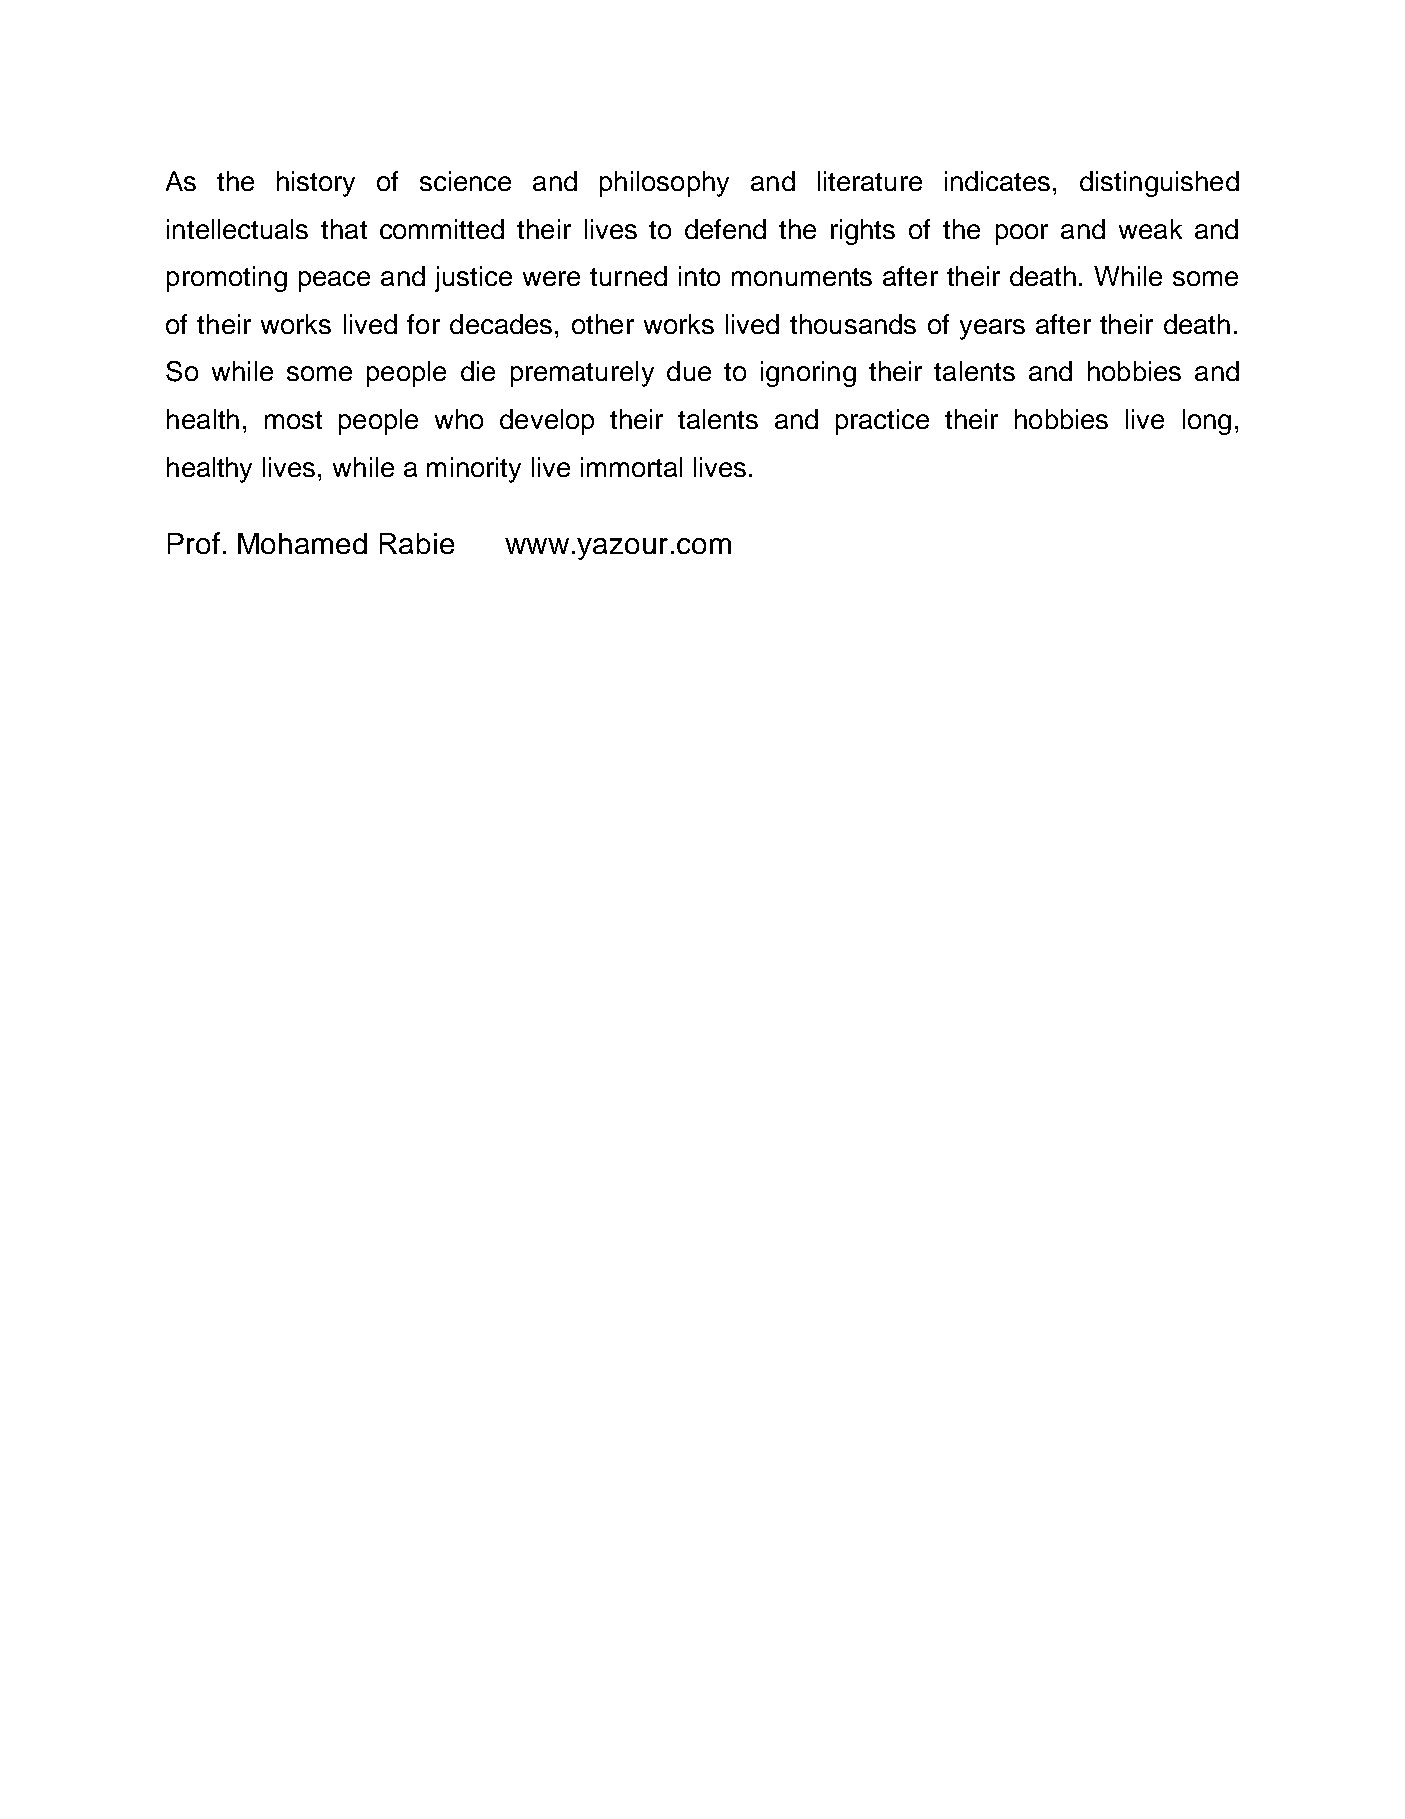 The image size is (1405, 1819). Describe the element at coordinates (302, 543) in the screenshot. I see `Mohamed` at that location.
